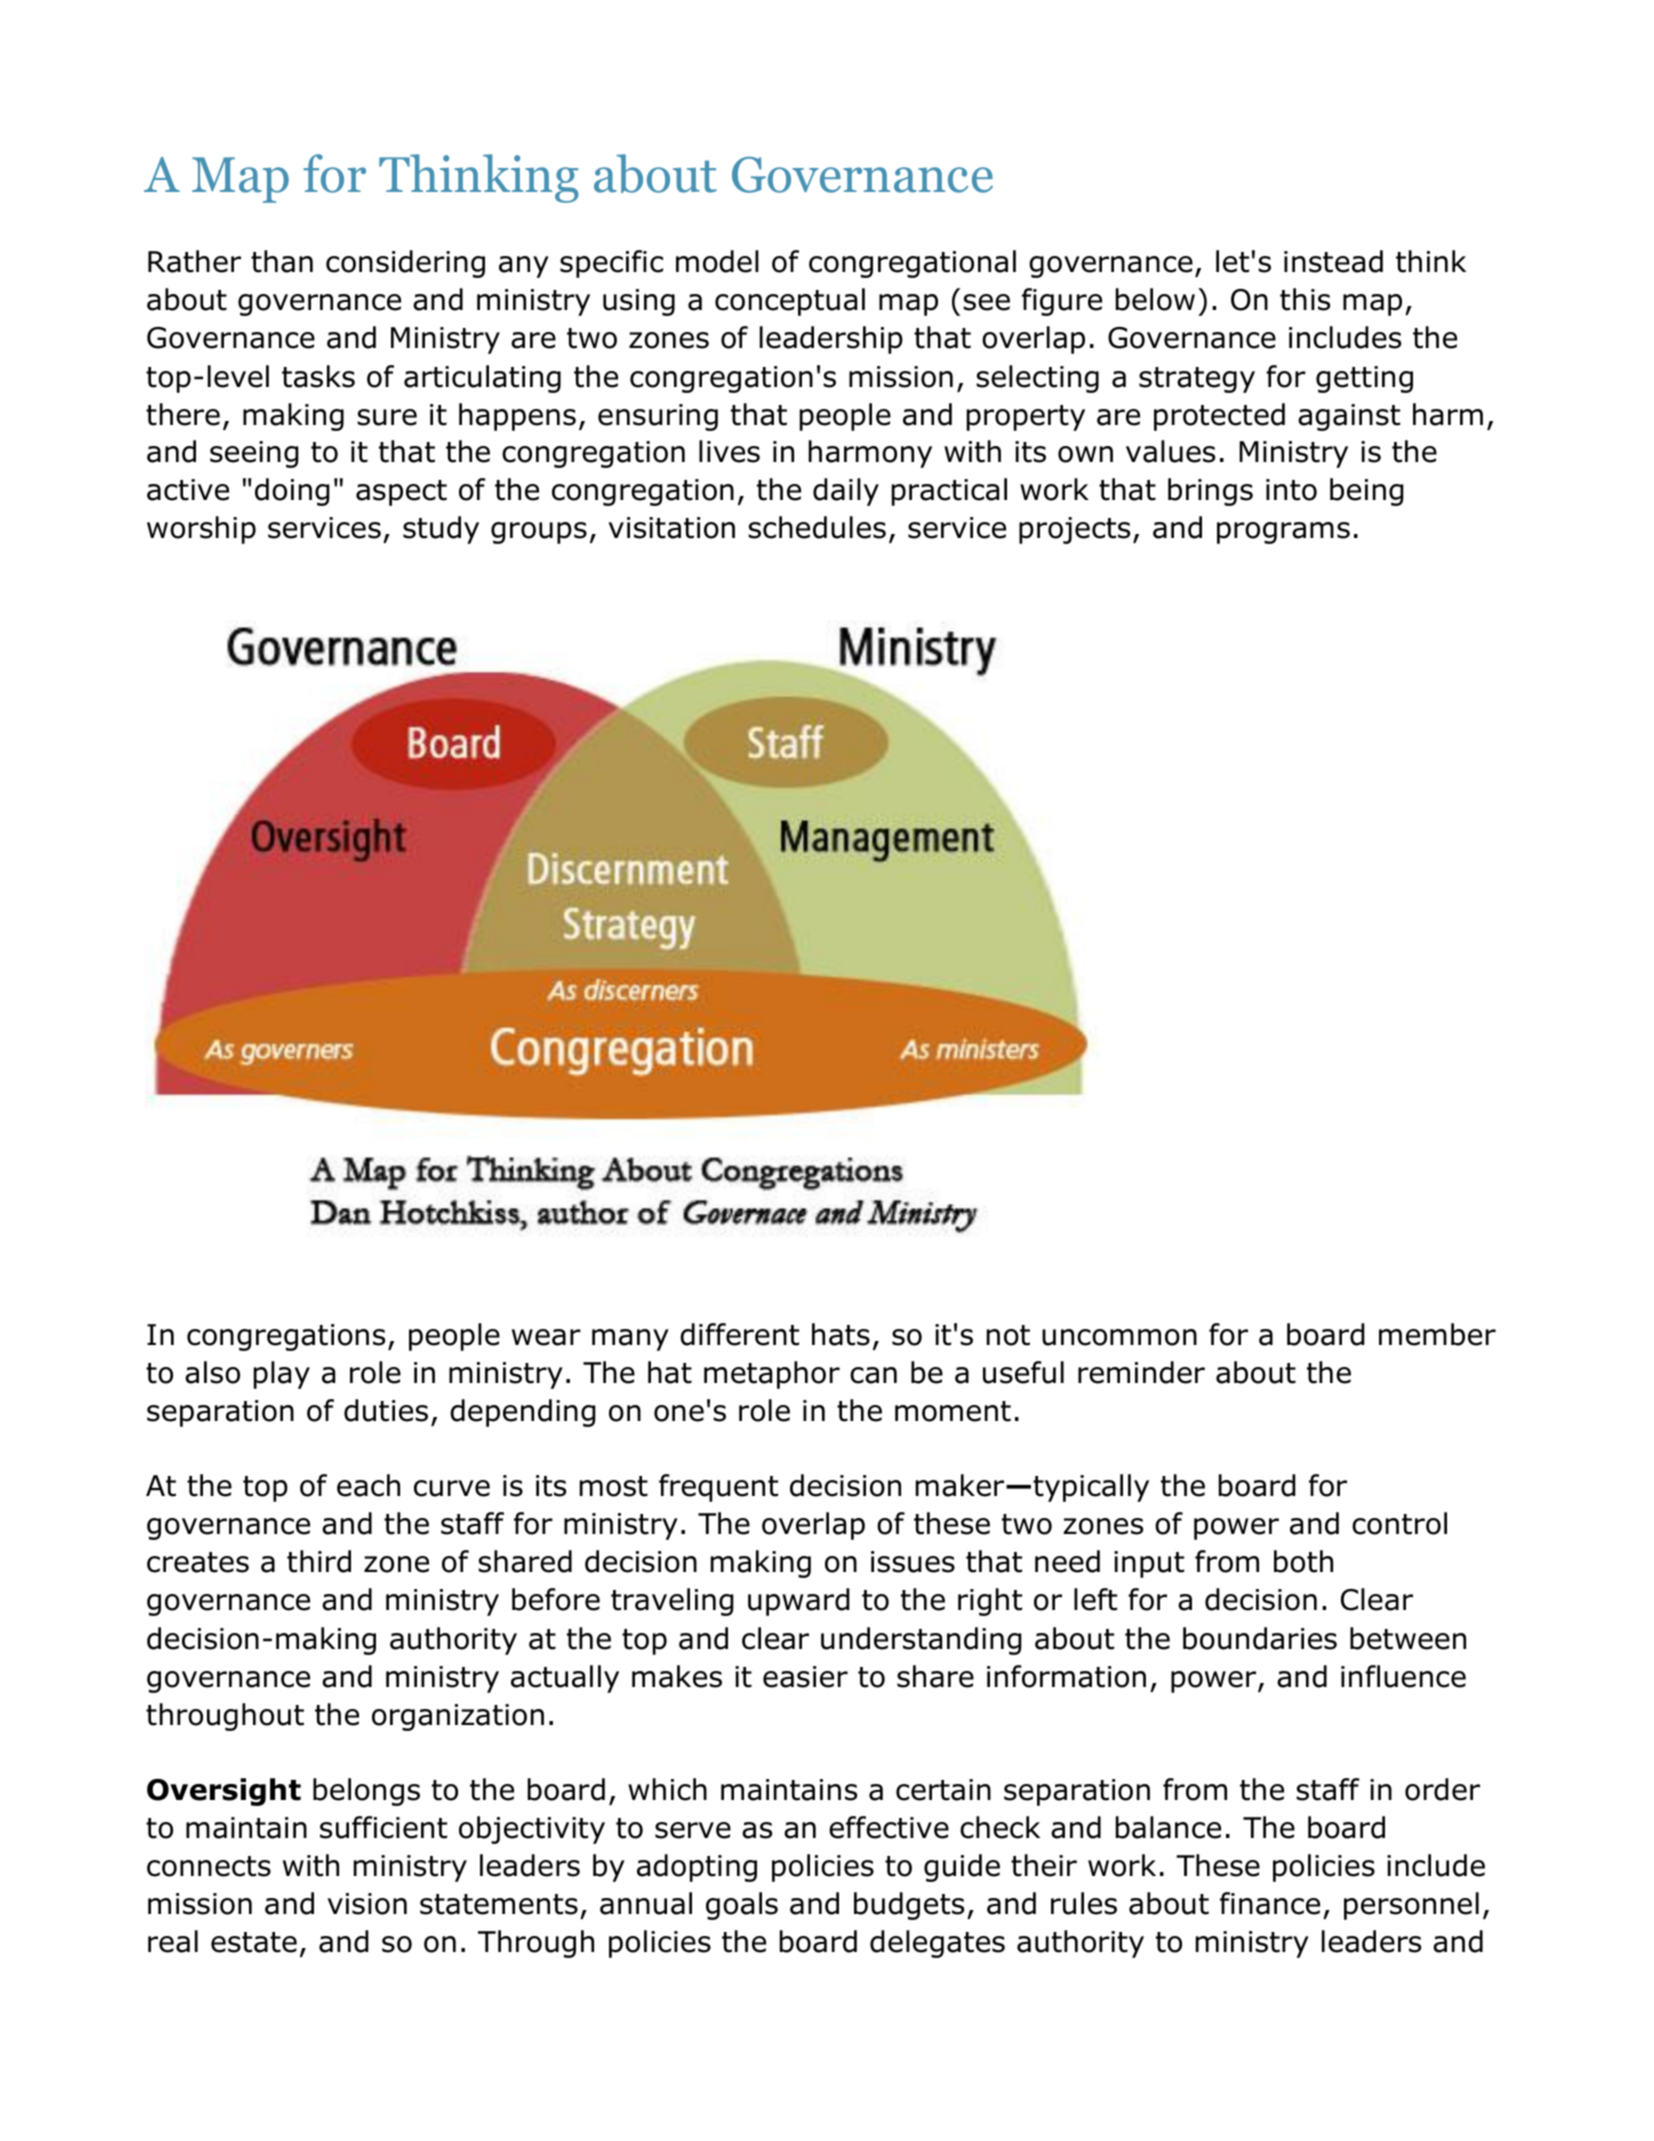  I want to click on vision, so click(367, 1904).
